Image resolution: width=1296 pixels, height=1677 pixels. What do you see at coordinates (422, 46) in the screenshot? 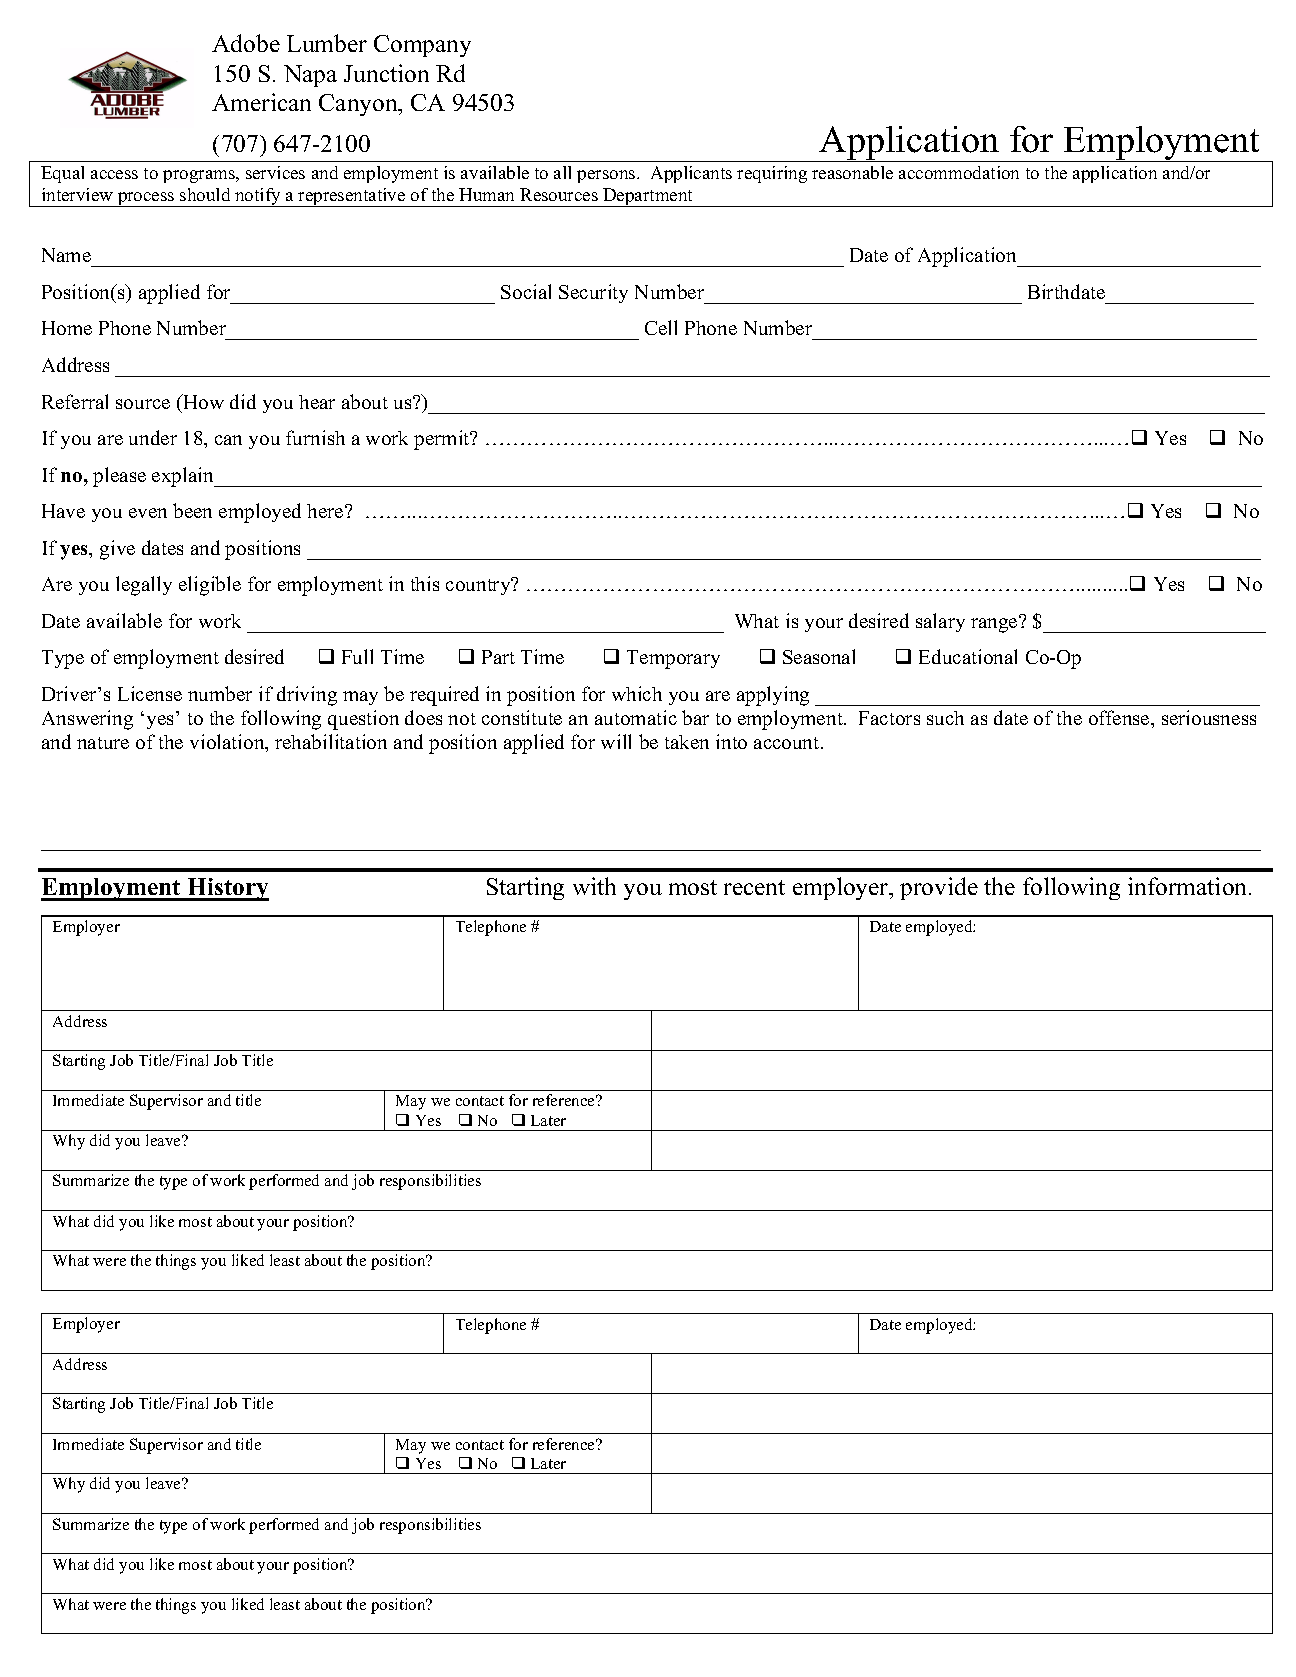
I see `Company` at bounding box center [422, 46].
